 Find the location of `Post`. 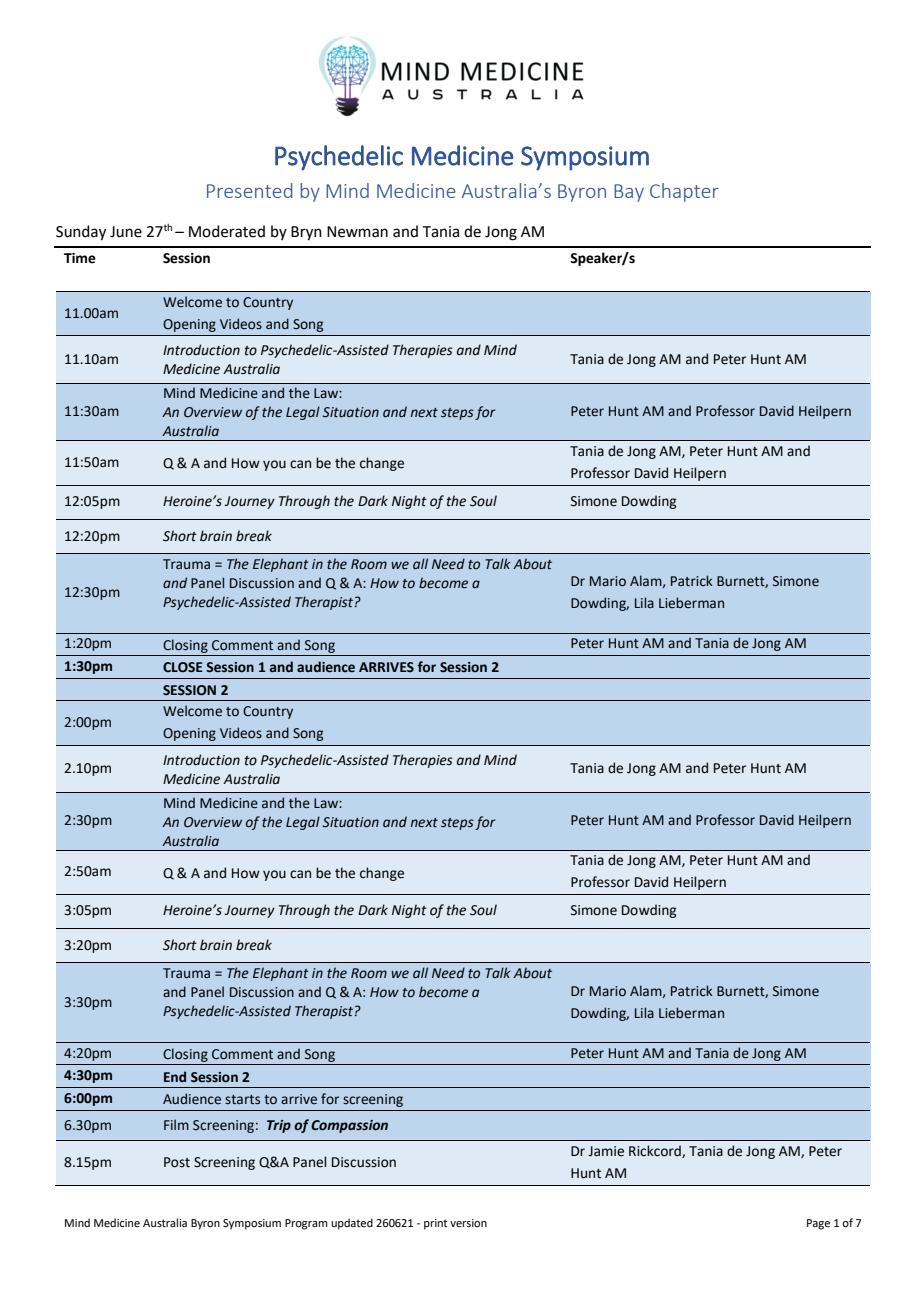

Post is located at coordinates (177, 1162).
